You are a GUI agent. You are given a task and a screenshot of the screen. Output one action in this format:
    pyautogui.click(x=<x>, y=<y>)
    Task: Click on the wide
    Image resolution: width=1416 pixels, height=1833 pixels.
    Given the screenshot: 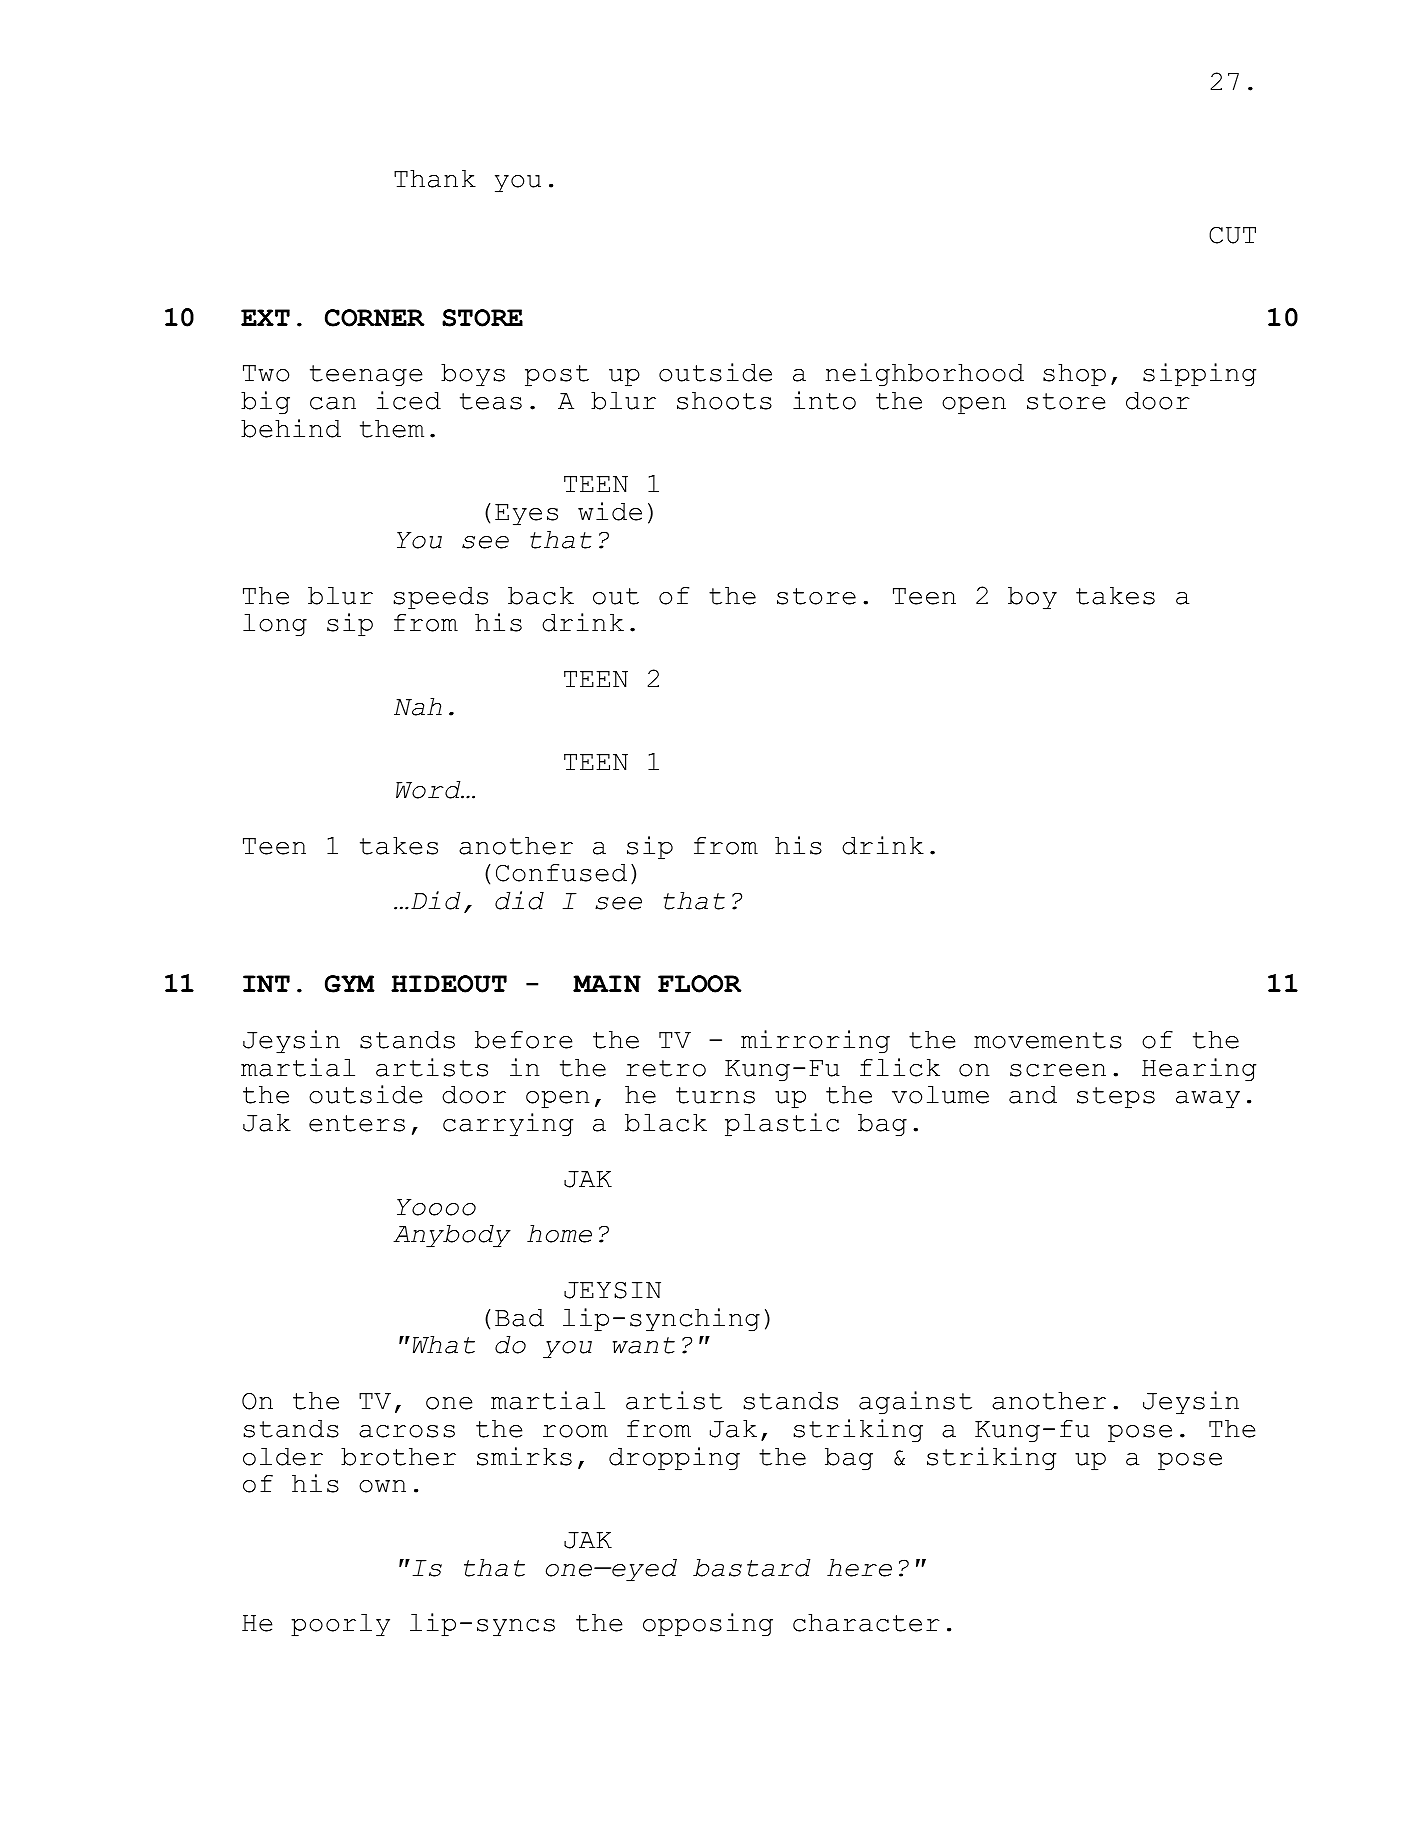 What is the action you would take?
    pyautogui.click(x=610, y=511)
